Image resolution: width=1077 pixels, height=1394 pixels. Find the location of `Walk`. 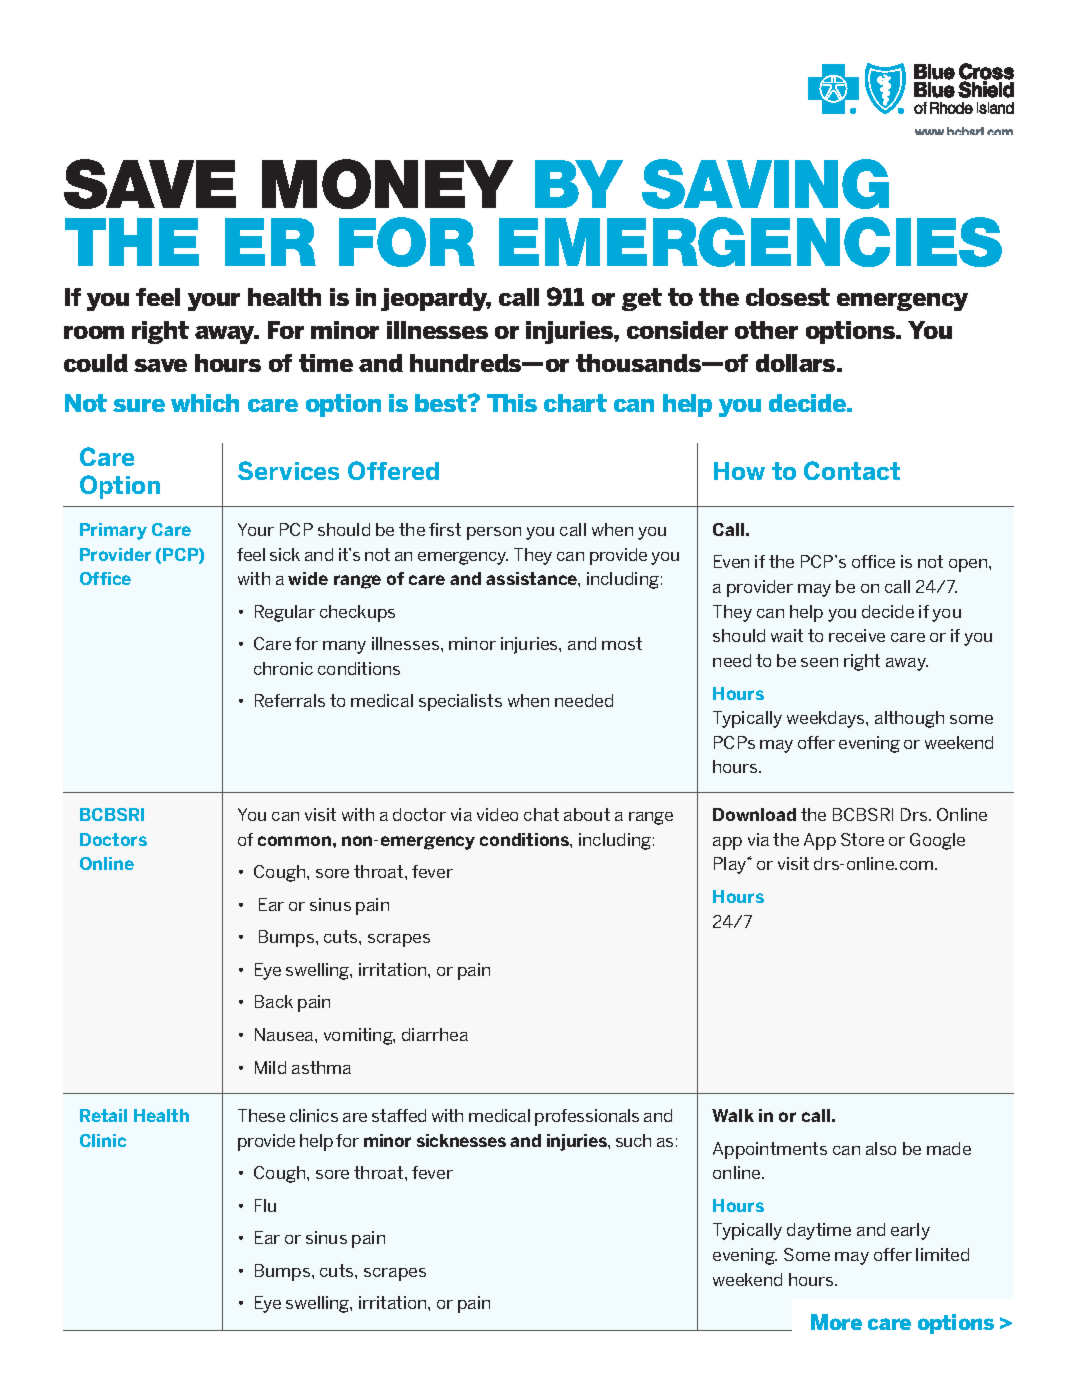

Walk is located at coordinates (733, 1115).
